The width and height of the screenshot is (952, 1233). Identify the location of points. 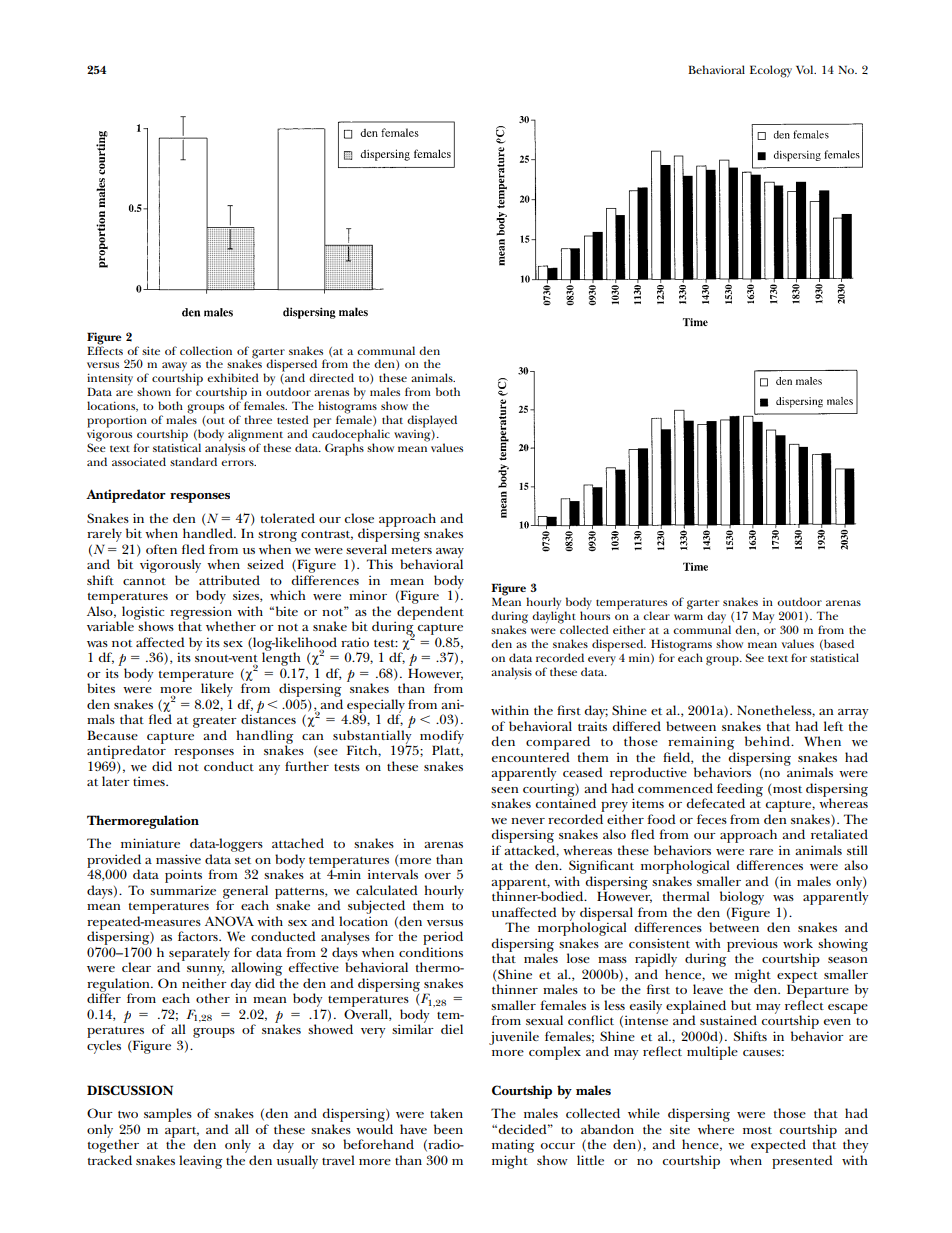
(183, 877).
